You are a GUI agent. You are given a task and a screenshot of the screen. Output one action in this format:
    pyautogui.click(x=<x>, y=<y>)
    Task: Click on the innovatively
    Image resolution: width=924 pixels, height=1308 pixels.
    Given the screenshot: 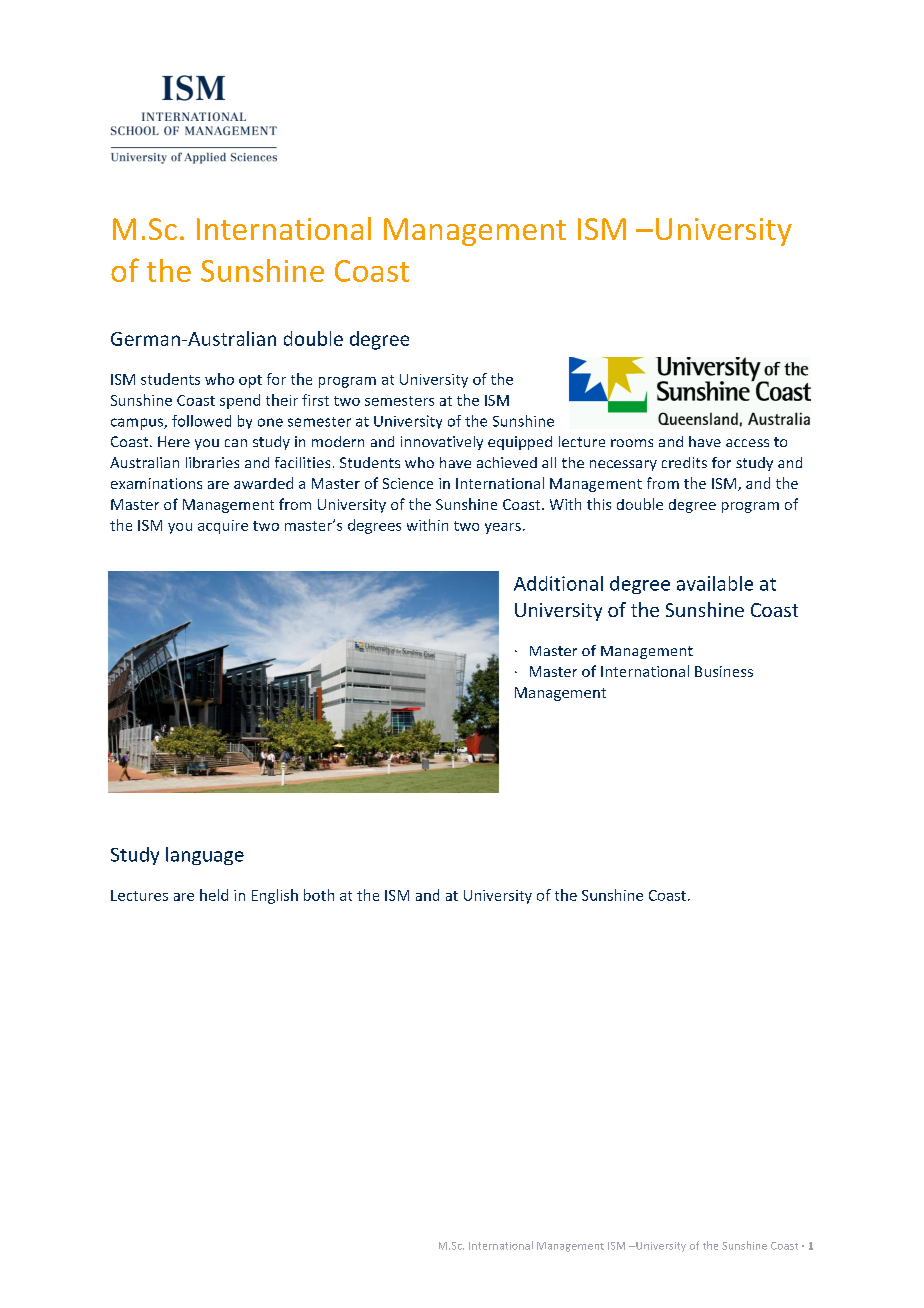 What is the action you would take?
    pyautogui.click(x=442, y=443)
